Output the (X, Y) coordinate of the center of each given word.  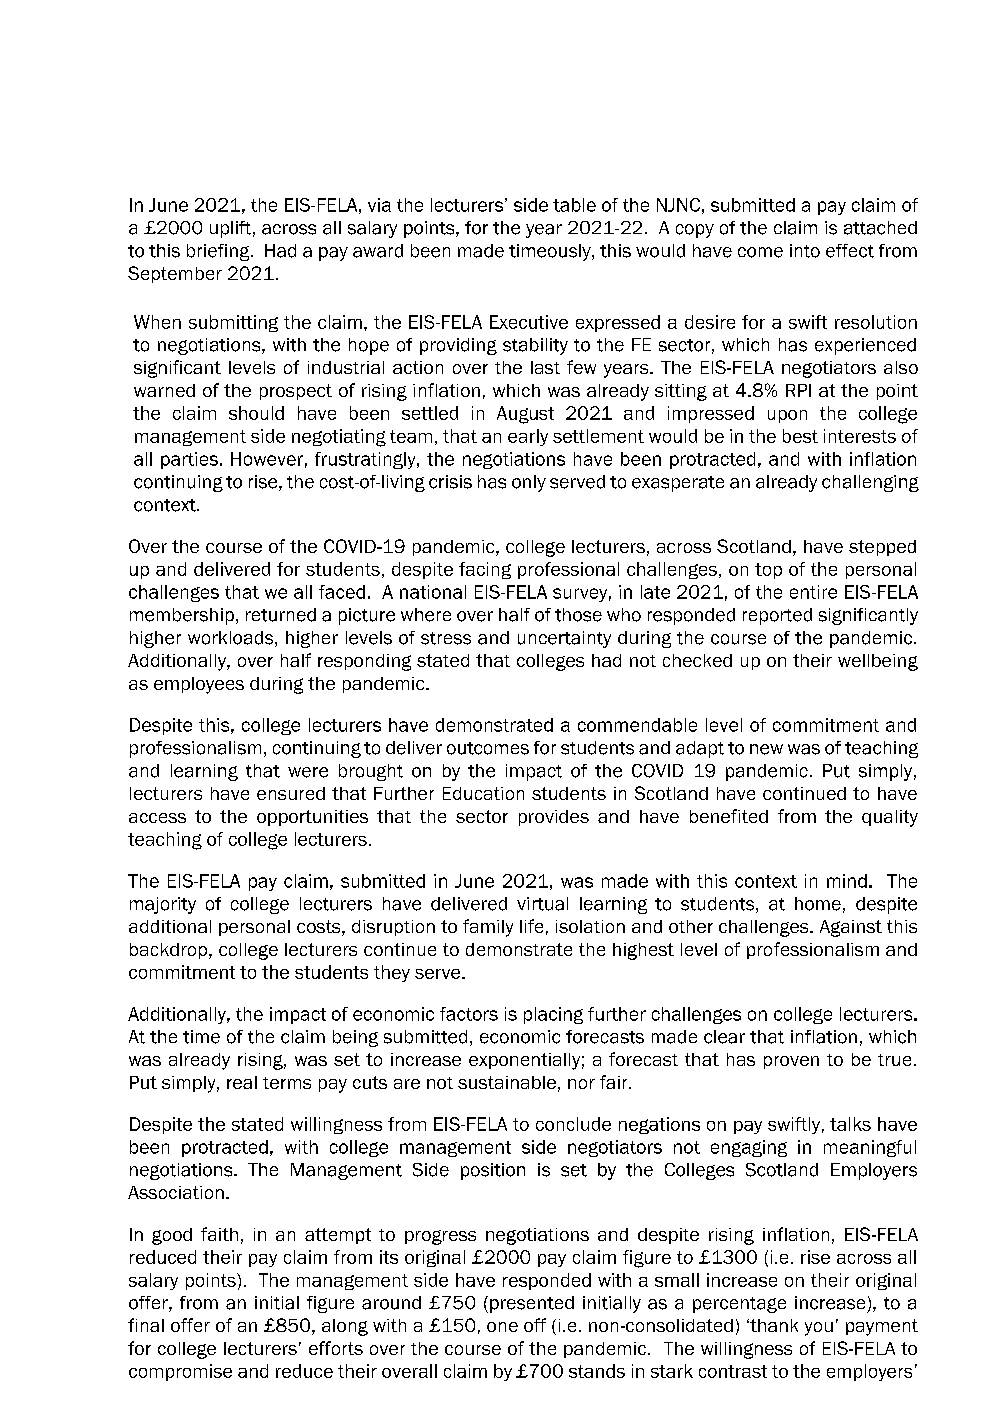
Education (483, 793)
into (805, 251)
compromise (180, 1372)
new (766, 749)
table (574, 205)
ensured (291, 793)
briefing (219, 252)
